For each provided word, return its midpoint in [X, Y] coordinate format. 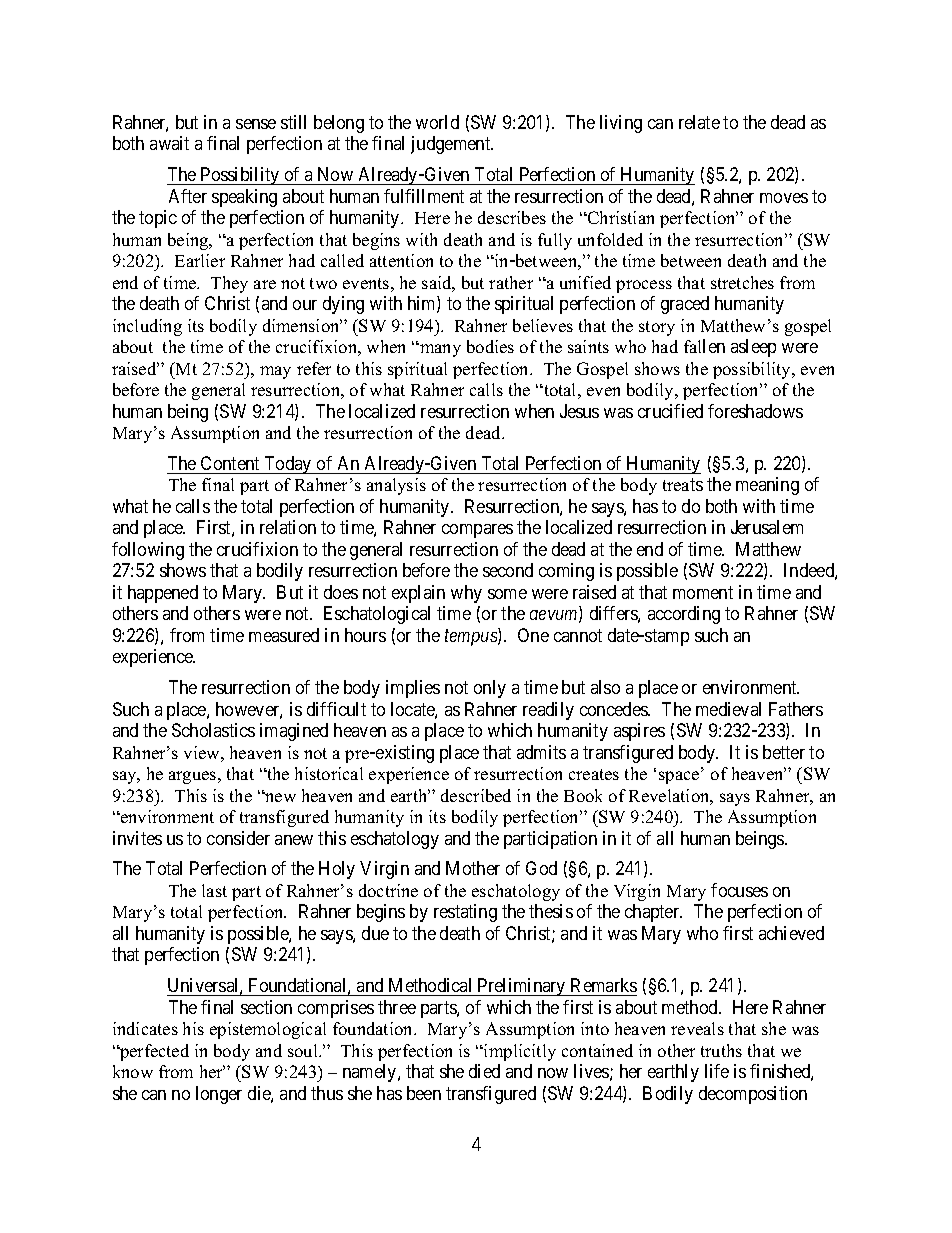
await [169, 143]
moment [703, 592]
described [476, 795]
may [275, 372]
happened [163, 594]
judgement [452, 145]
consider [238, 838]
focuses [739, 890]
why [466, 594]
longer [219, 1095]
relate [699, 122]
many [439, 350]
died [484, 1071]
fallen [704, 346]
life [717, 1071]
